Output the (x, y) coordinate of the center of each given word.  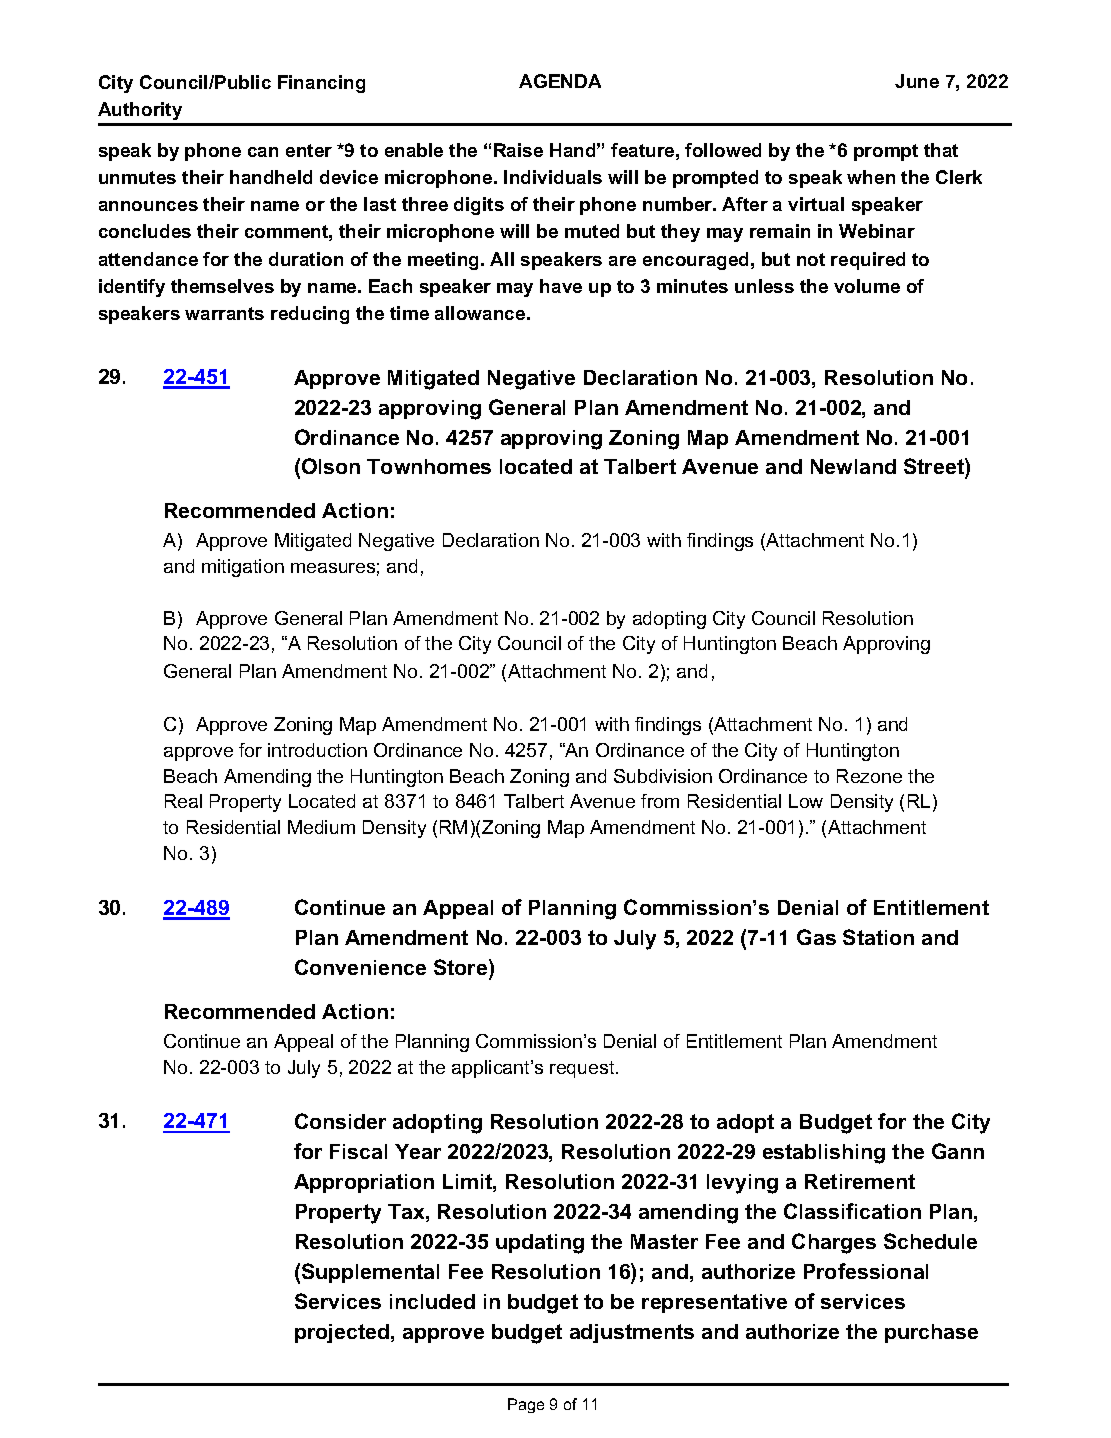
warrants (224, 313)
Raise (518, 150)
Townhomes (429, 466)
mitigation (243, 568)
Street (935, 468)
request (583, 1069)
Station (878, 937)
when (871, 177)
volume (867, 286)
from (660, 801)
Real (183, 801)
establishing (824, 1154)
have (561, 286)
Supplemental (370, 1273)
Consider (340, 1121)
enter (309, 150)
